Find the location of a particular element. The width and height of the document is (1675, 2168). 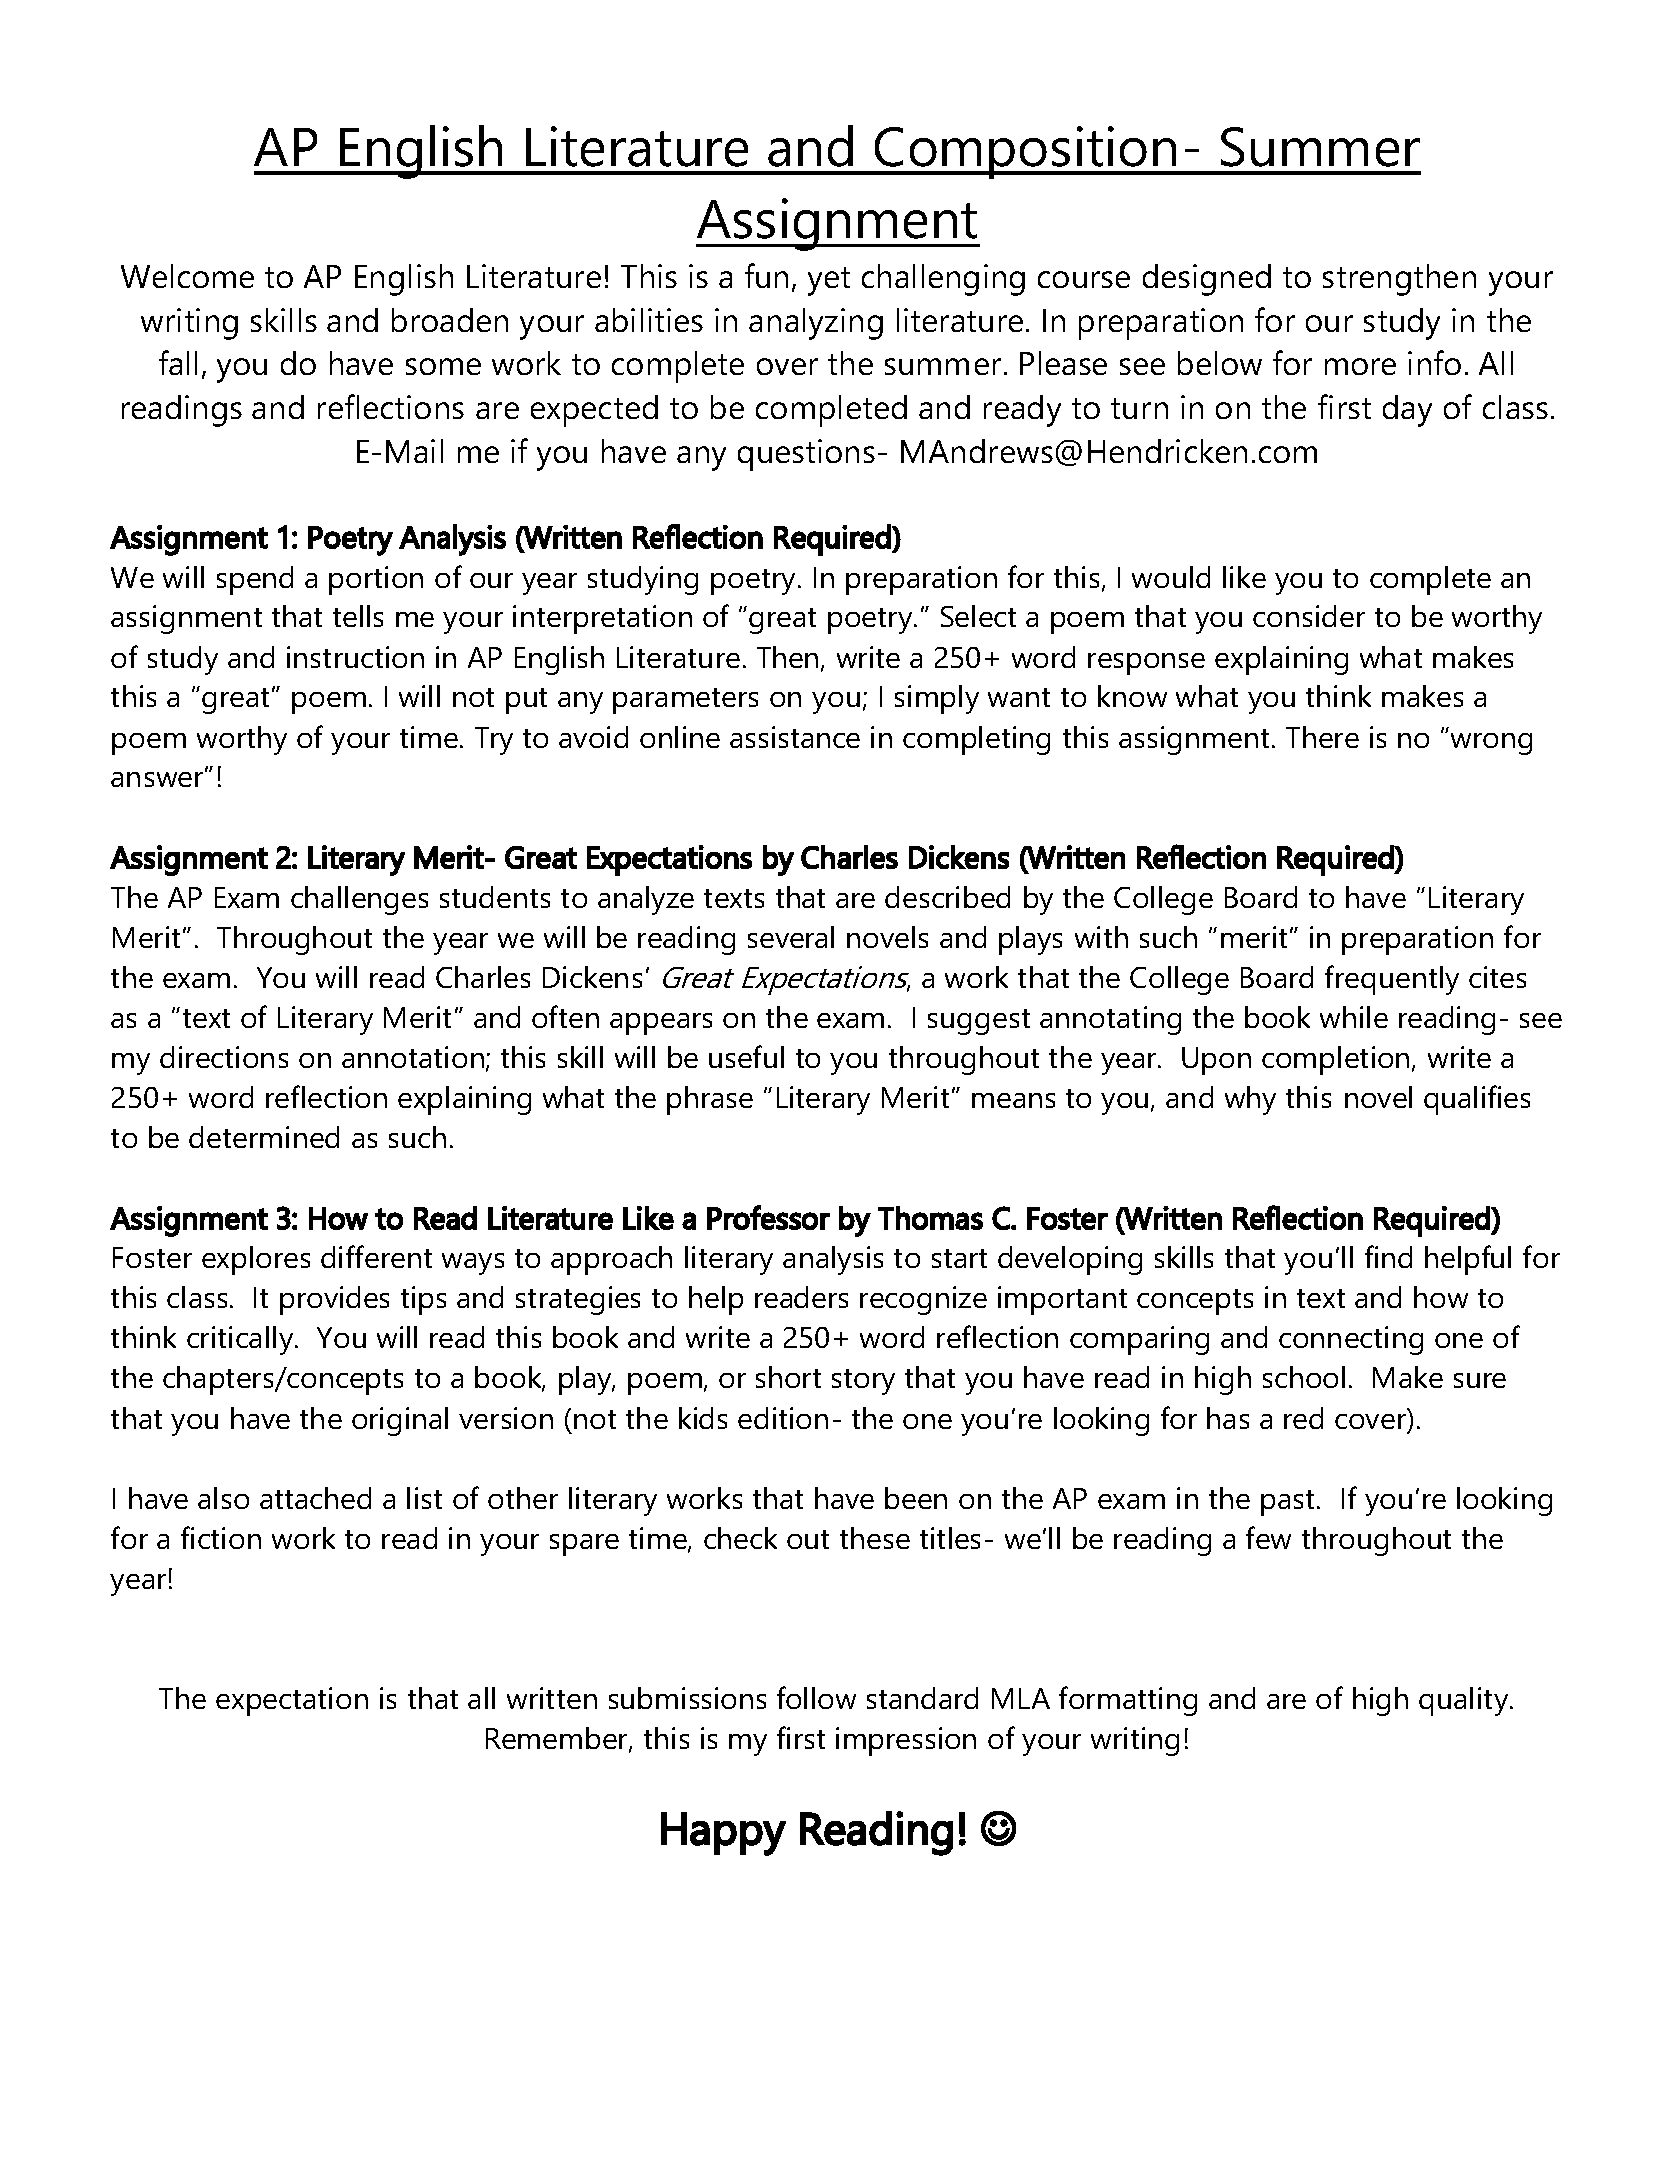

more is located at coordinates (1360, 366).
